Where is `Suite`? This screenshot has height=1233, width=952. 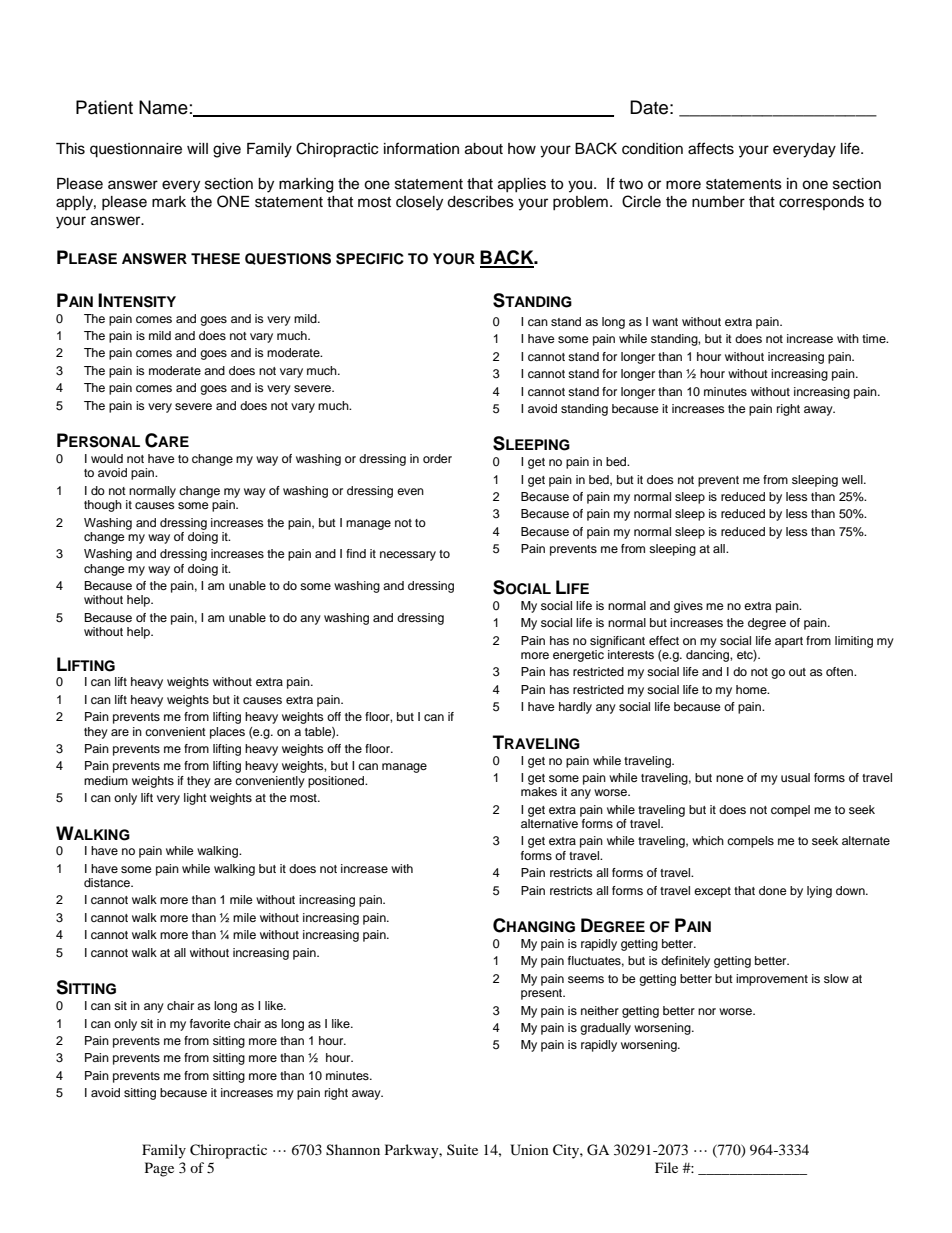
Suite is located at coordinates (462, 1149).
